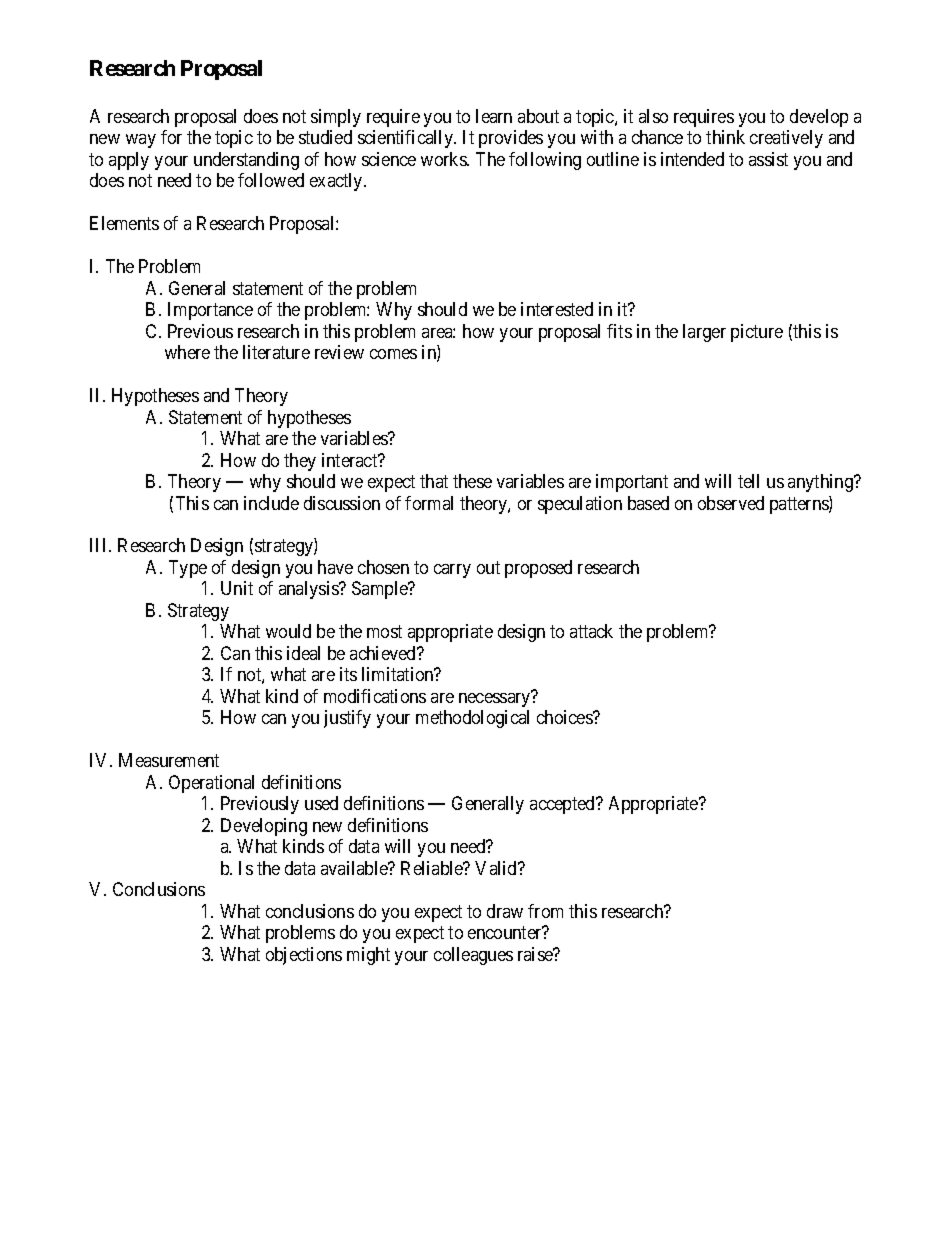 The height and width of the screenshot is (1233, 952). Describe the element at coordinates (393, 354) in the screenshot. I see `comes` at that location.
